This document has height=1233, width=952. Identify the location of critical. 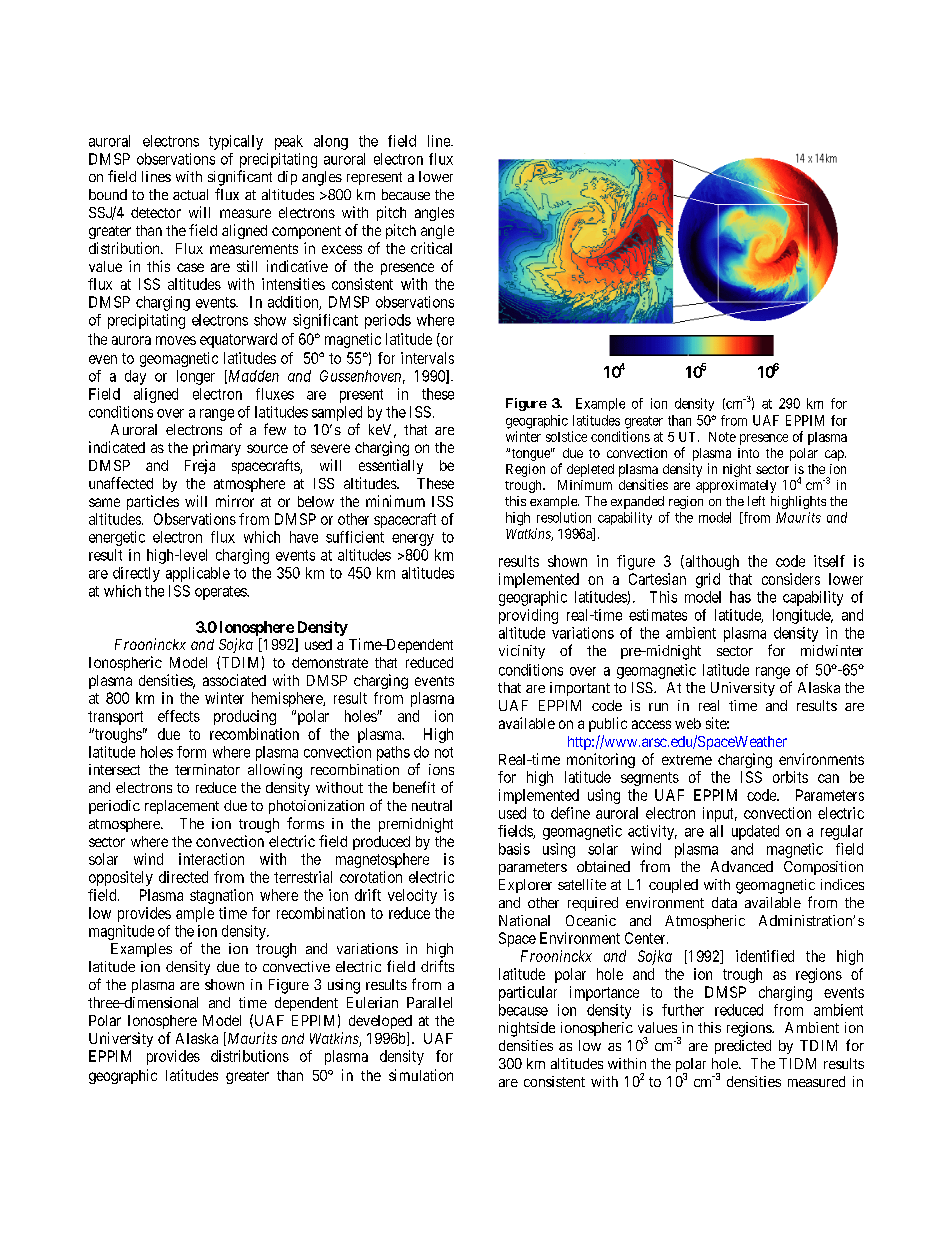
(431, 248).
